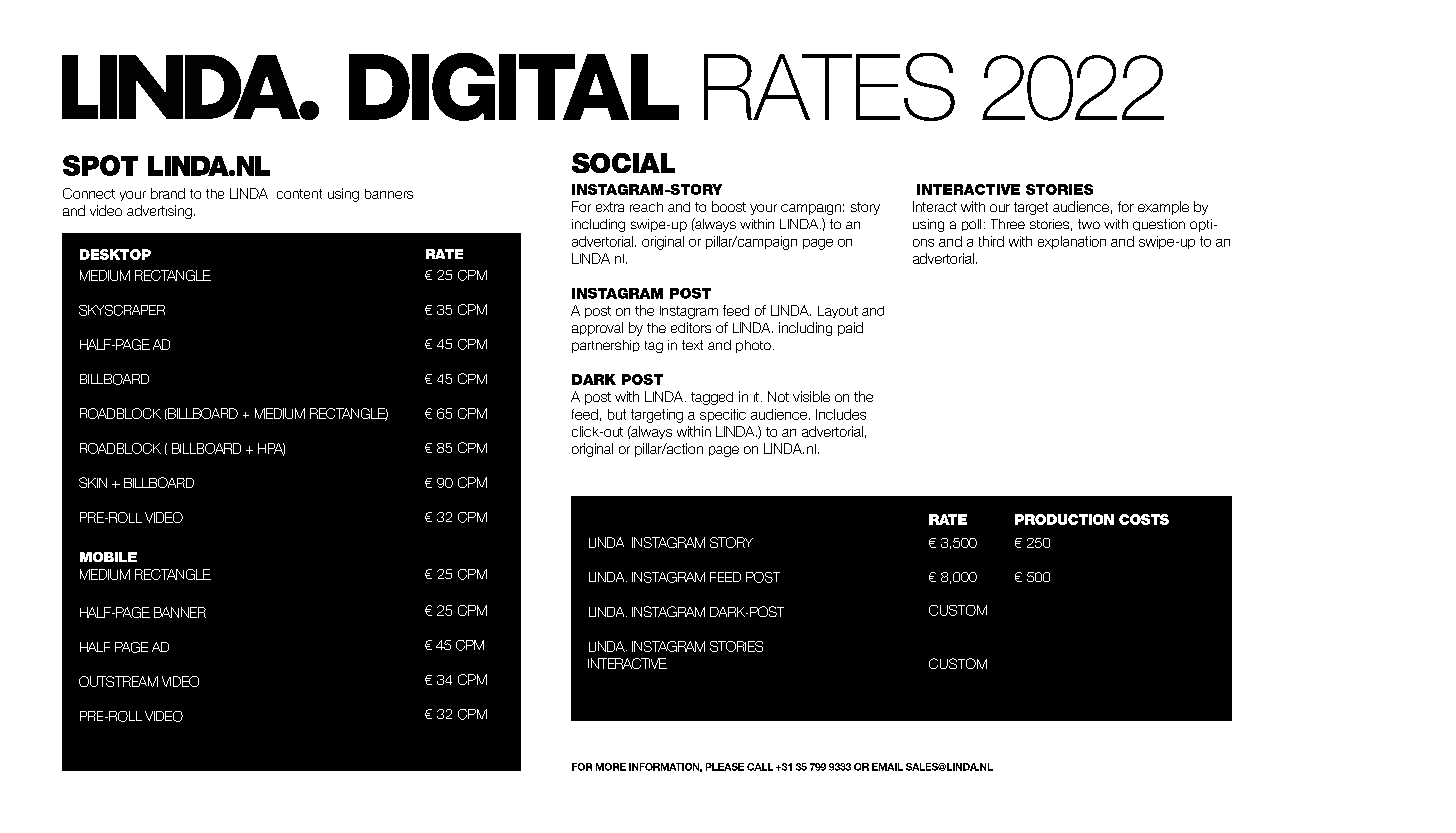 This document has width=1456, height=833. I want to click on EMAIL, so click(887, 767).
